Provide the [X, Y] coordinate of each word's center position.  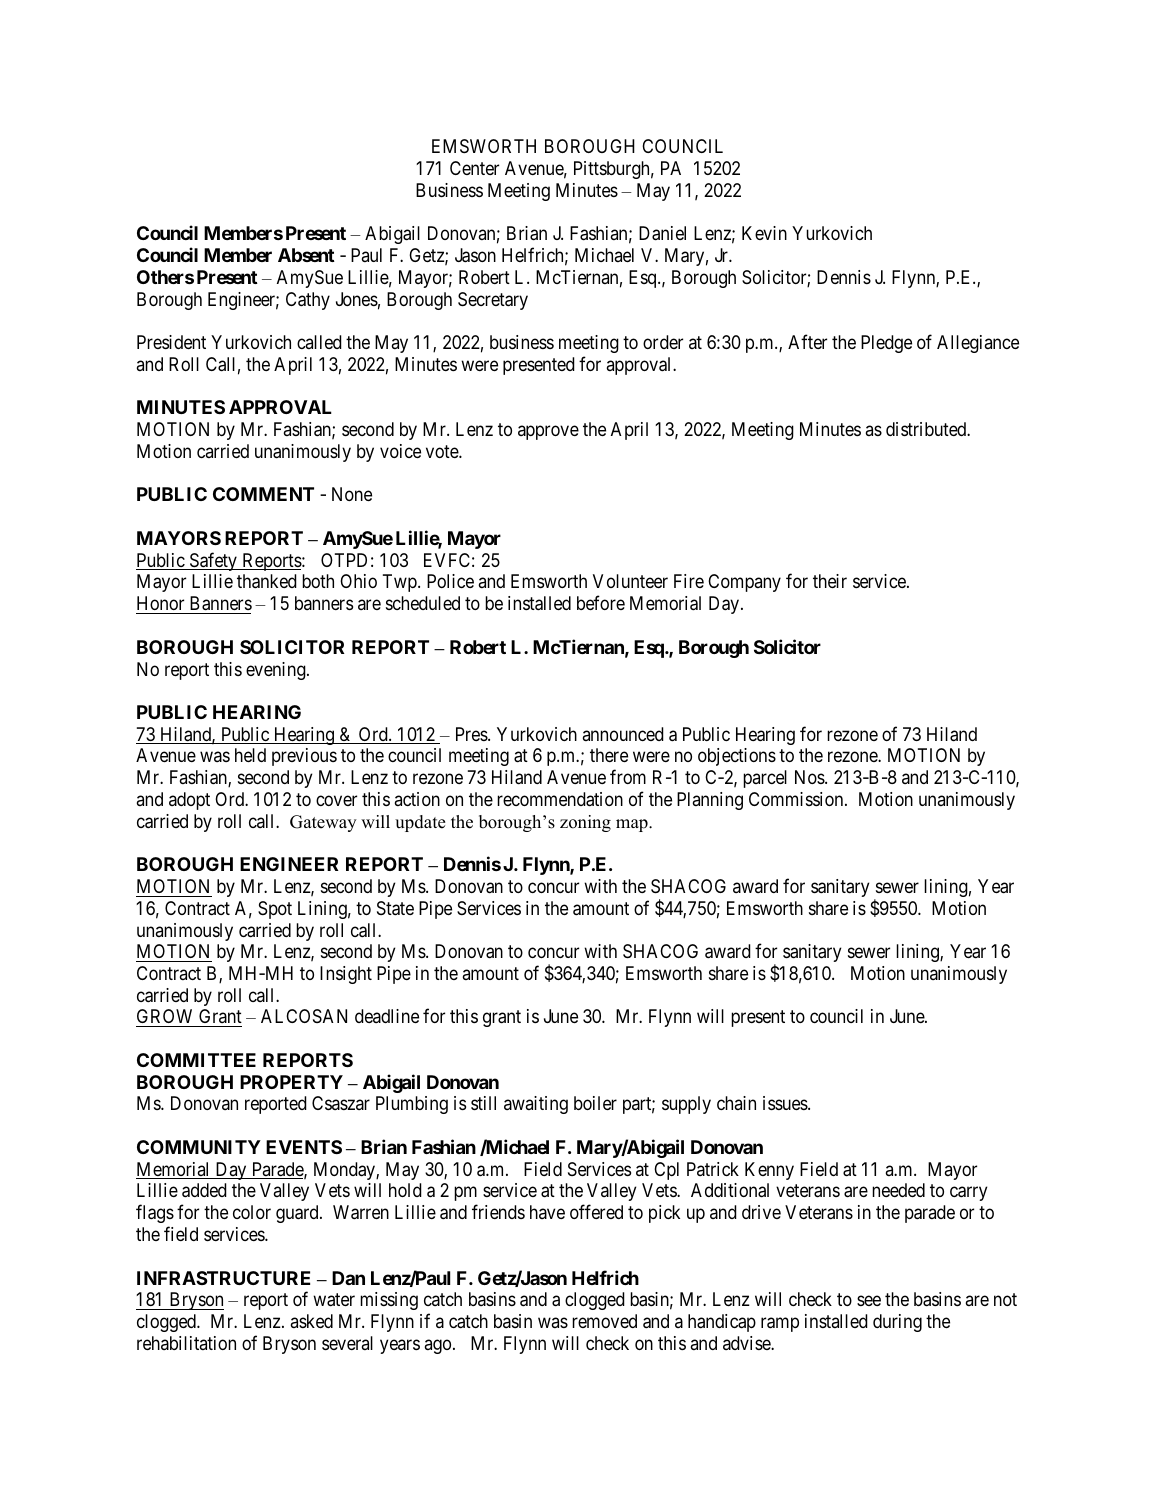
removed [604, 1321]
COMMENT [263, 494]
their [830, 581]
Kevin [764, 233]
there [609, 755]
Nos [810, 777]
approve [548, 433]
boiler [595, 1103]
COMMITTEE [196, 1060]
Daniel [662, 233]
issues [786, 1103]
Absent [306, 255]
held [250, 755]
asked [312, 1321]
